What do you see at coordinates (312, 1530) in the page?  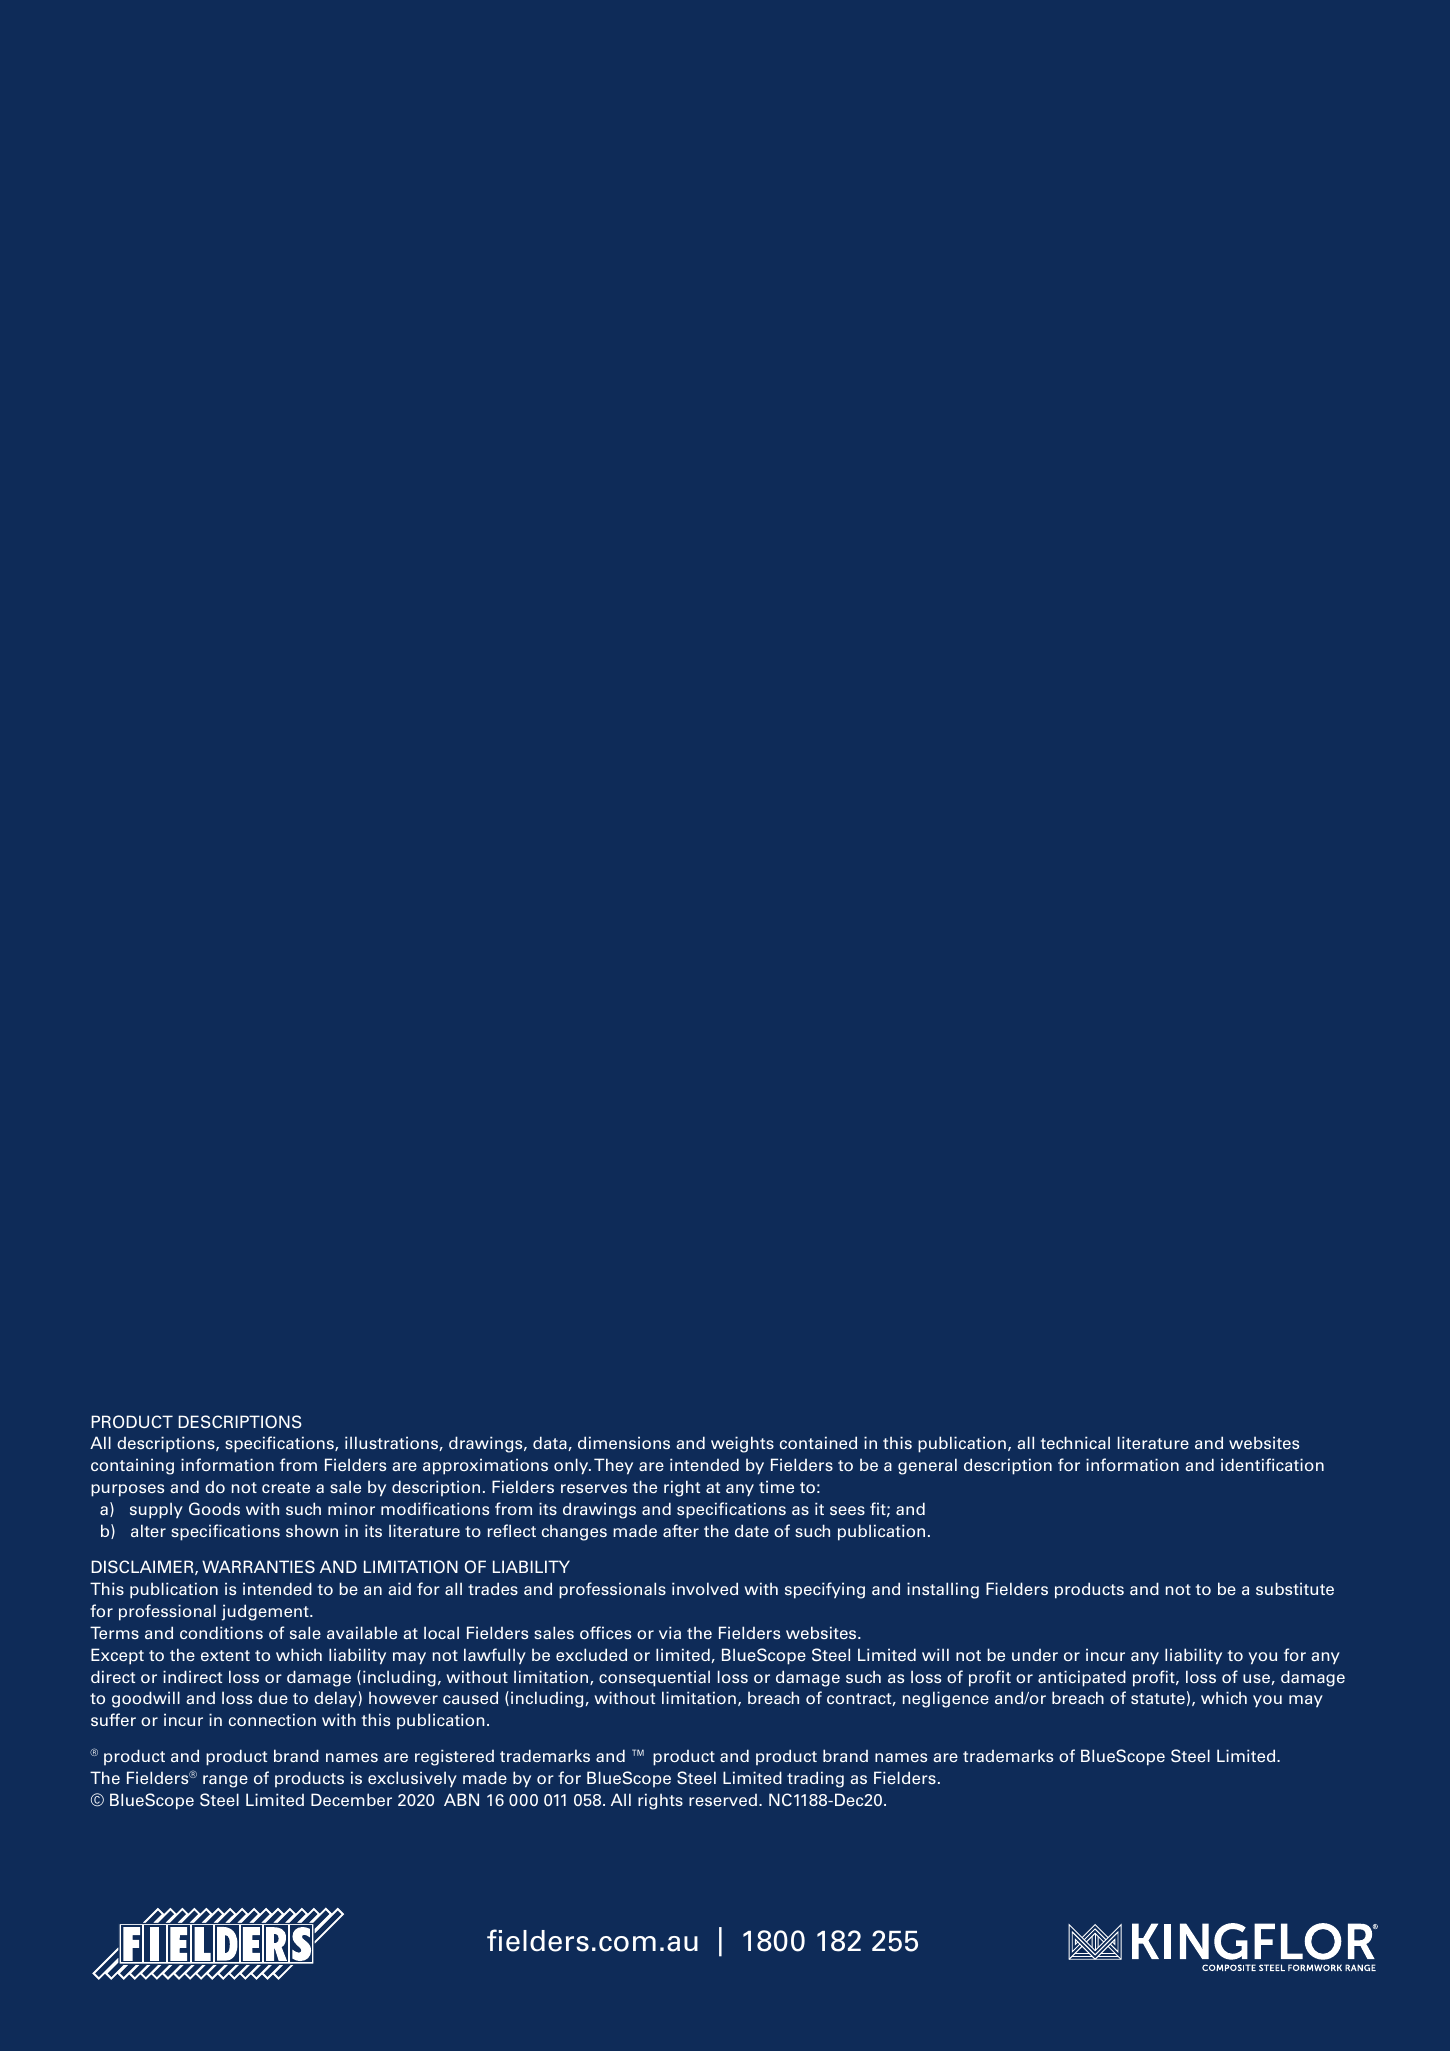 I see `shown` at bounding box center [312, 1530].
